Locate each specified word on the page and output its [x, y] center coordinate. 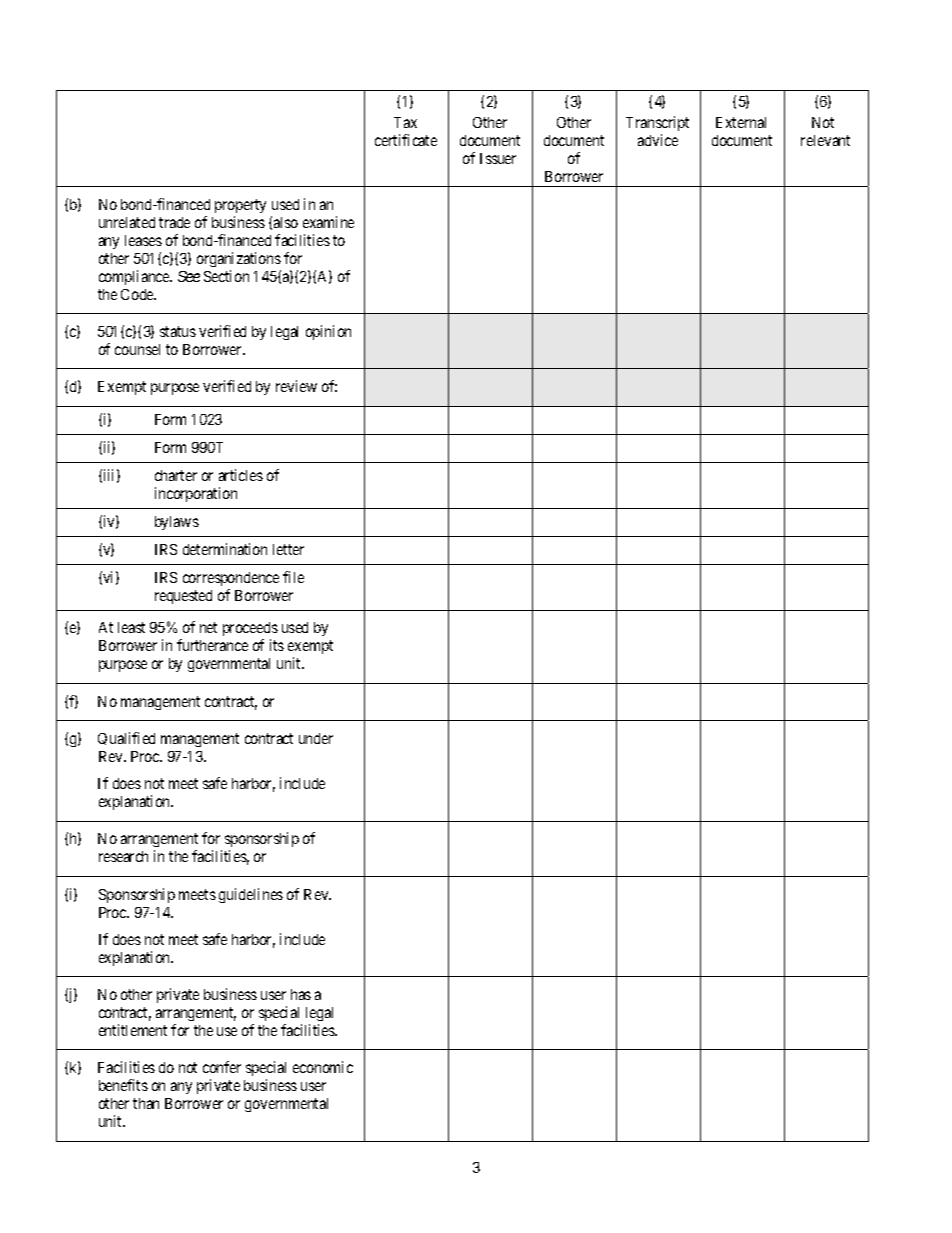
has [301, 994]
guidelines [251, 895]
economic [323, 1067]
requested [183, 597]
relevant [825, 140]
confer [222, 1067]
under [316, 738]
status [178, 331]
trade [174, 222]
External [741, 122]
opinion [328, 332]
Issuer [498, 158]
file [293, 577]
